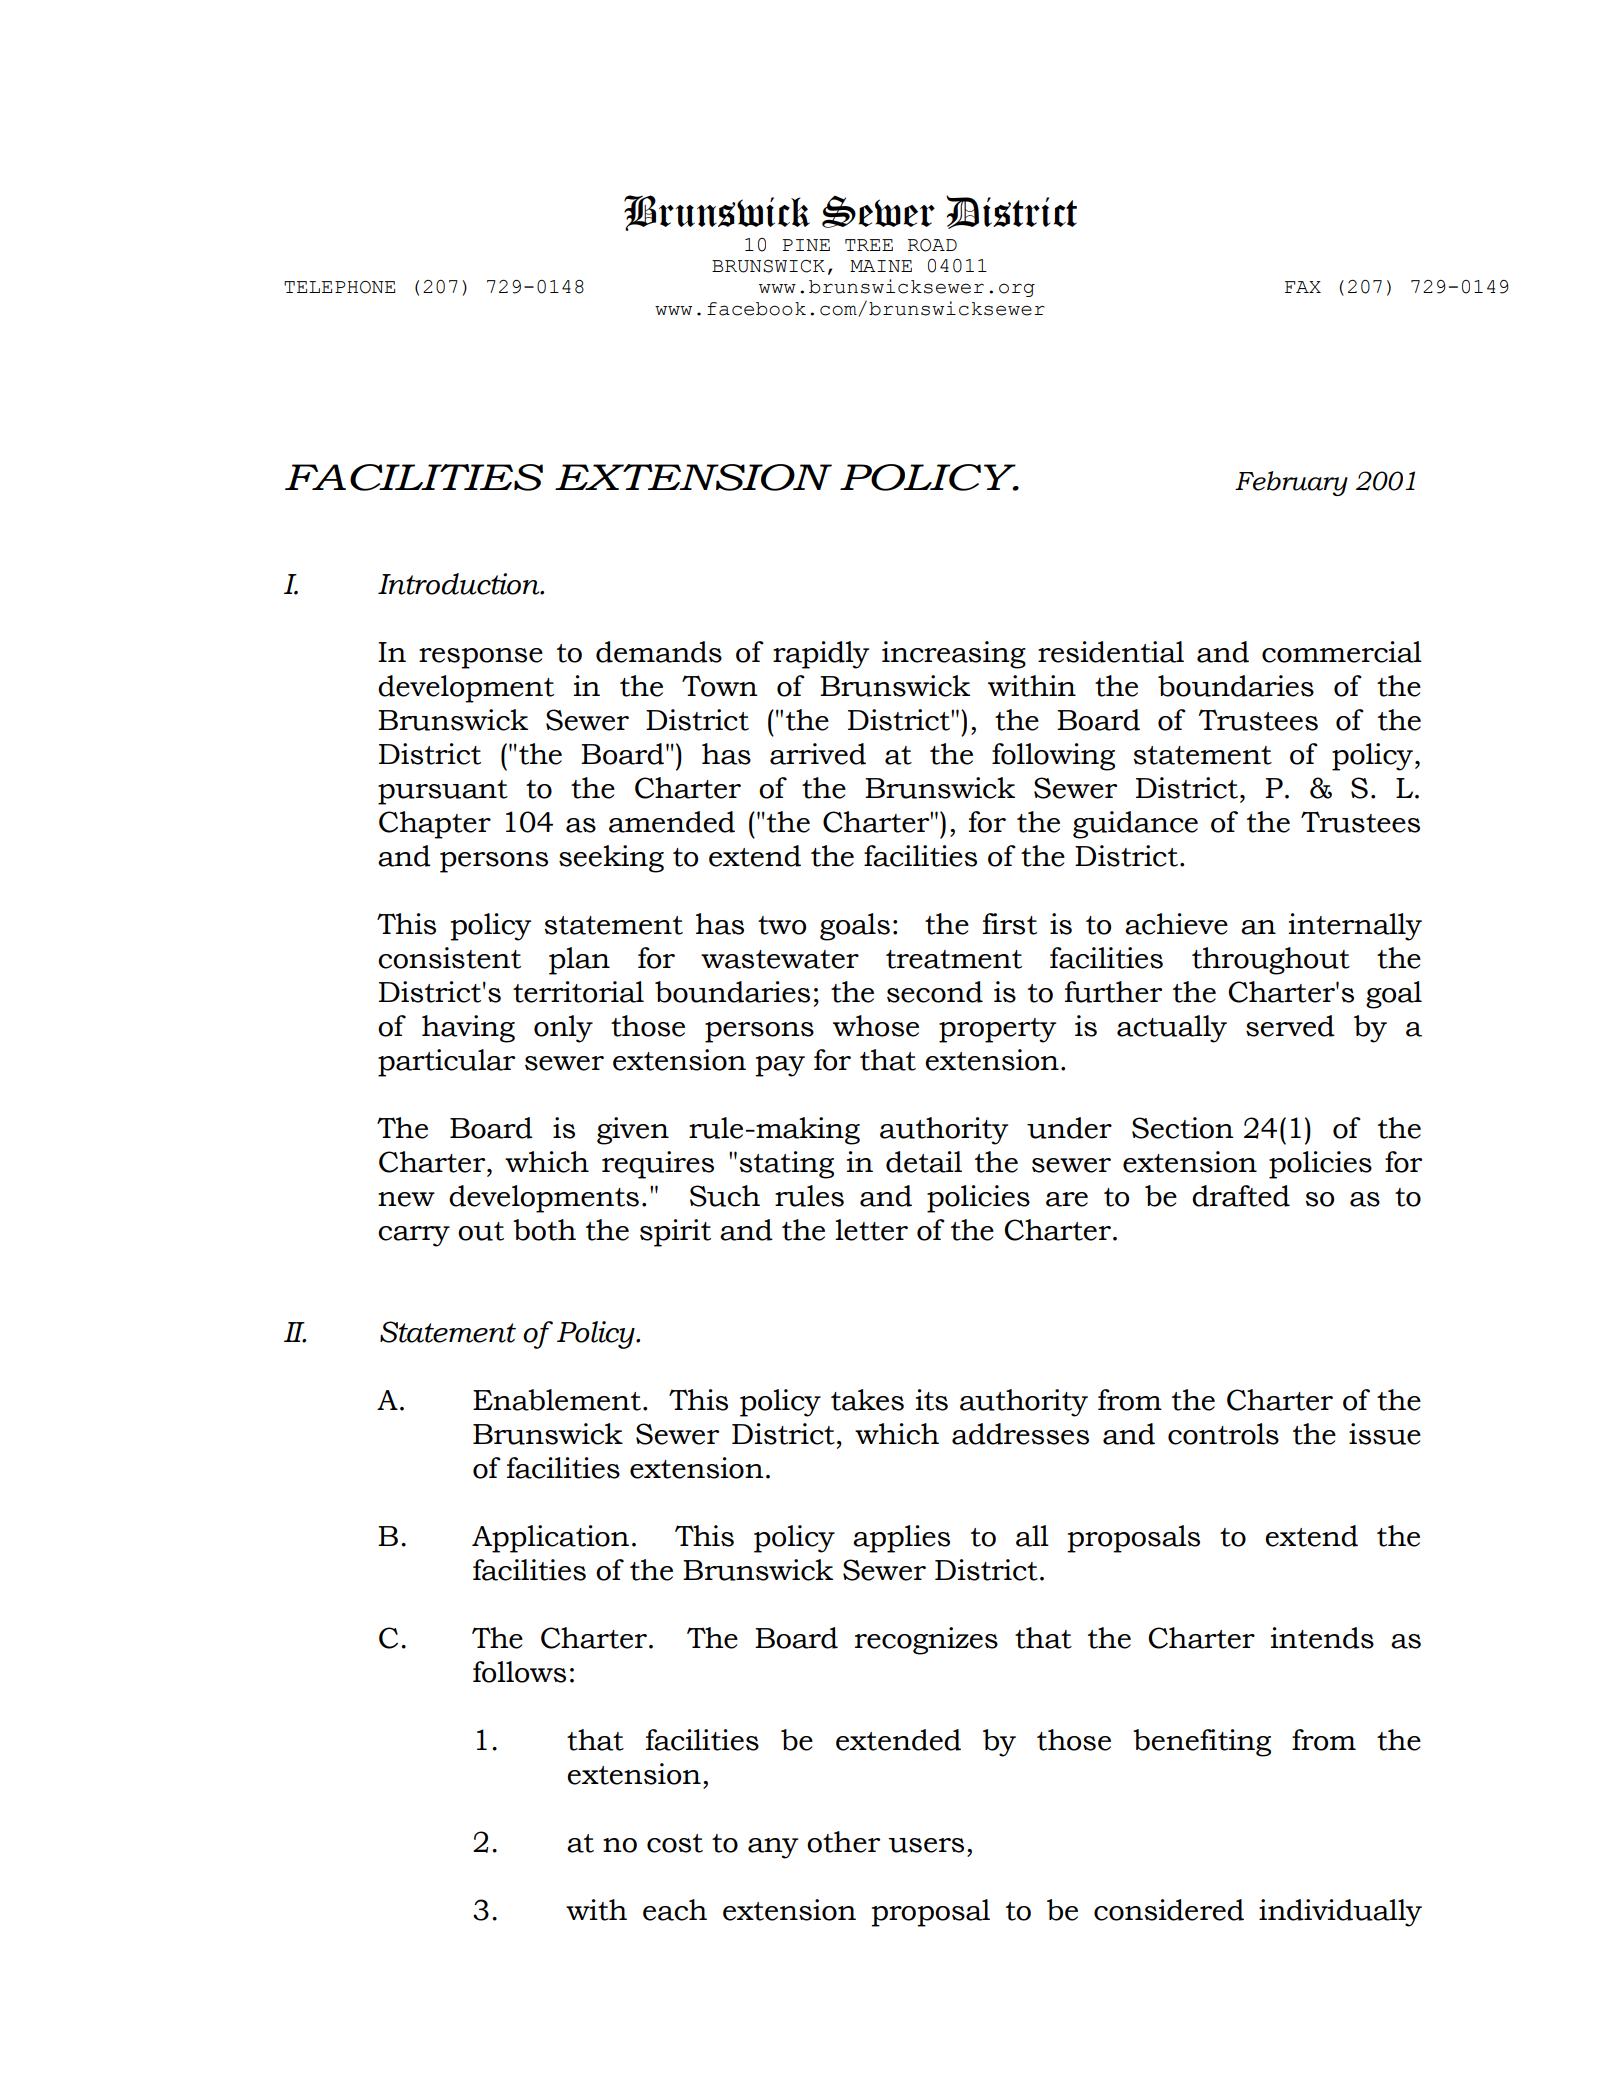  I want to click on TELEPHONE, so click(339, 287).
